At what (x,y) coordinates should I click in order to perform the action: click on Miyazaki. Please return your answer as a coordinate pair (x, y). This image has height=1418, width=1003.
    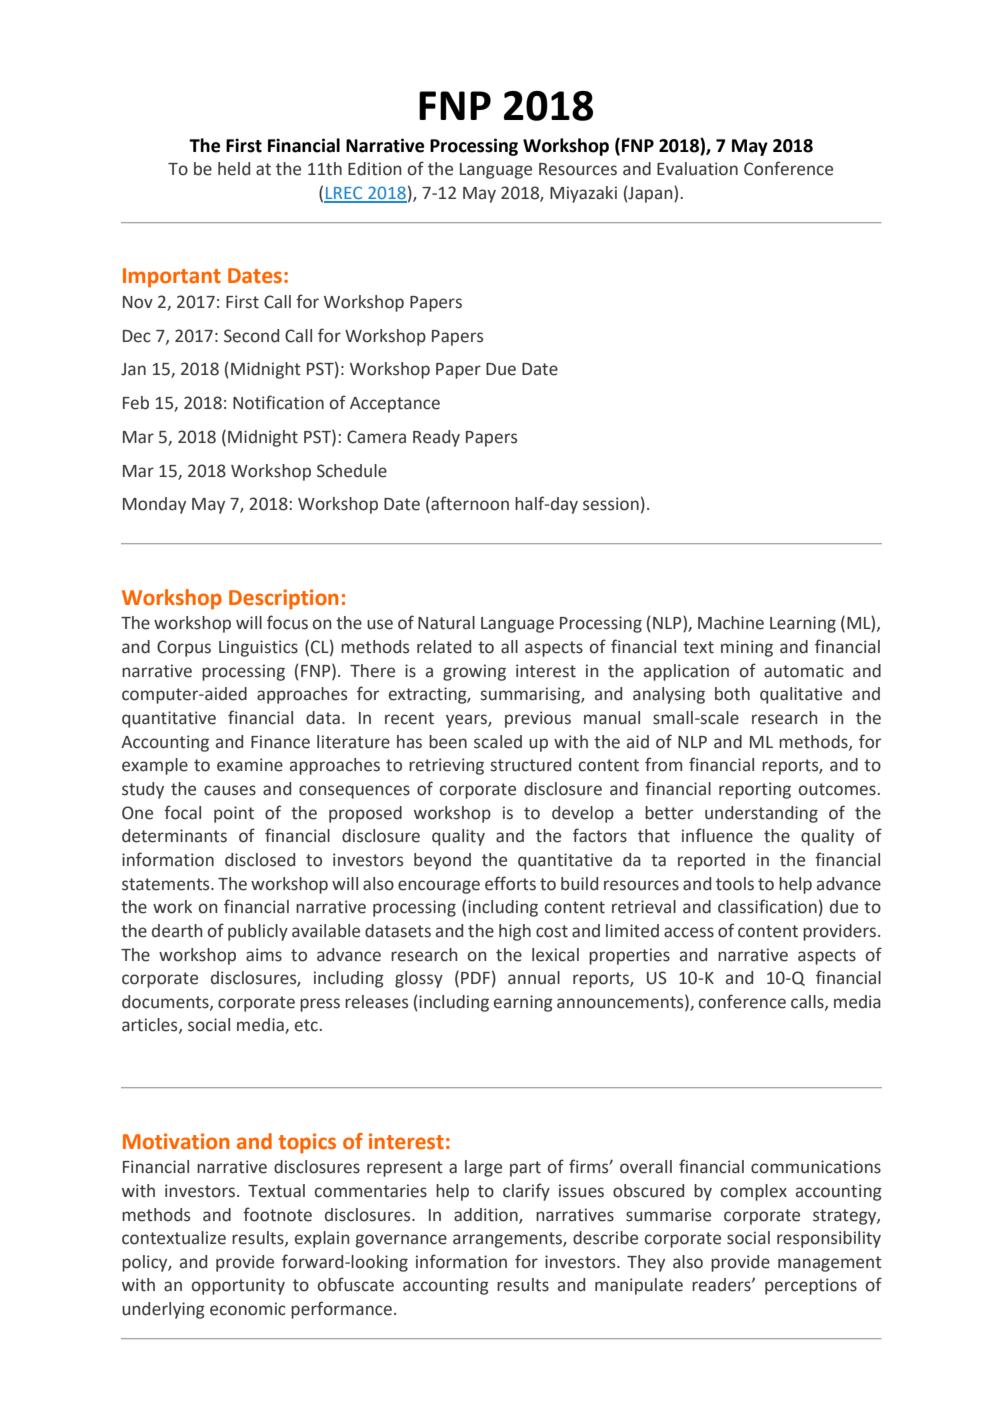
    Looking at the image, I should click on (583, 194).
